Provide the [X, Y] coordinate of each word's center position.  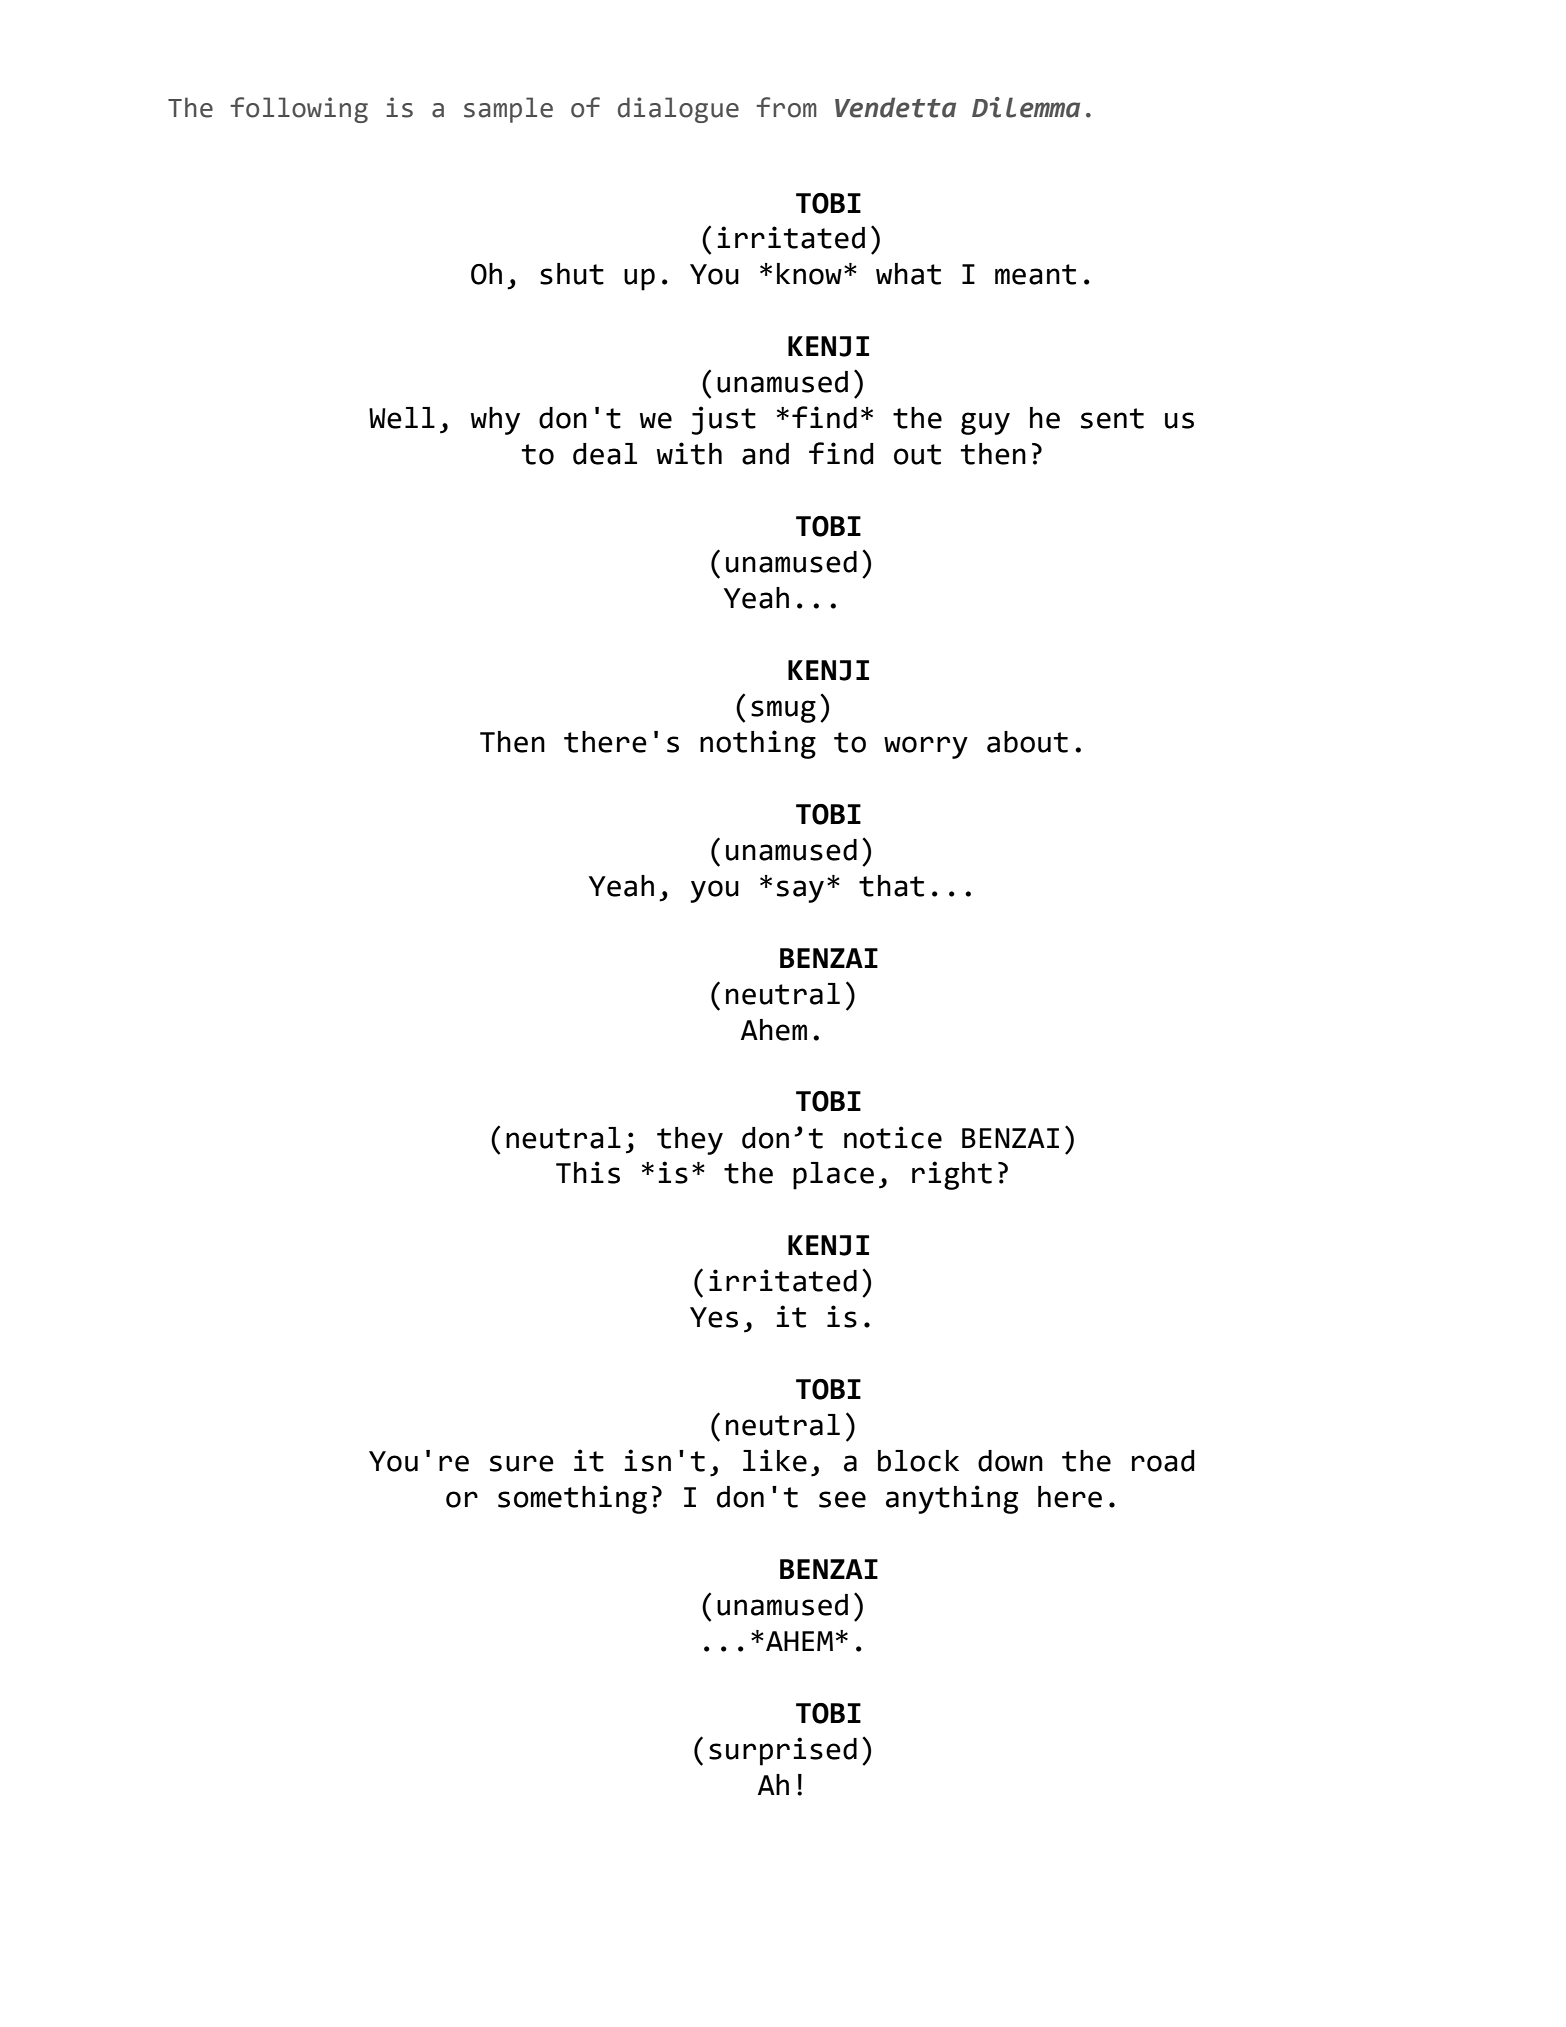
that [891, 886]
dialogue [678, 110]
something [572, 1499]
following [299, 110]
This [588, 1172]
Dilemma [1026, 107]
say [800, 891]
